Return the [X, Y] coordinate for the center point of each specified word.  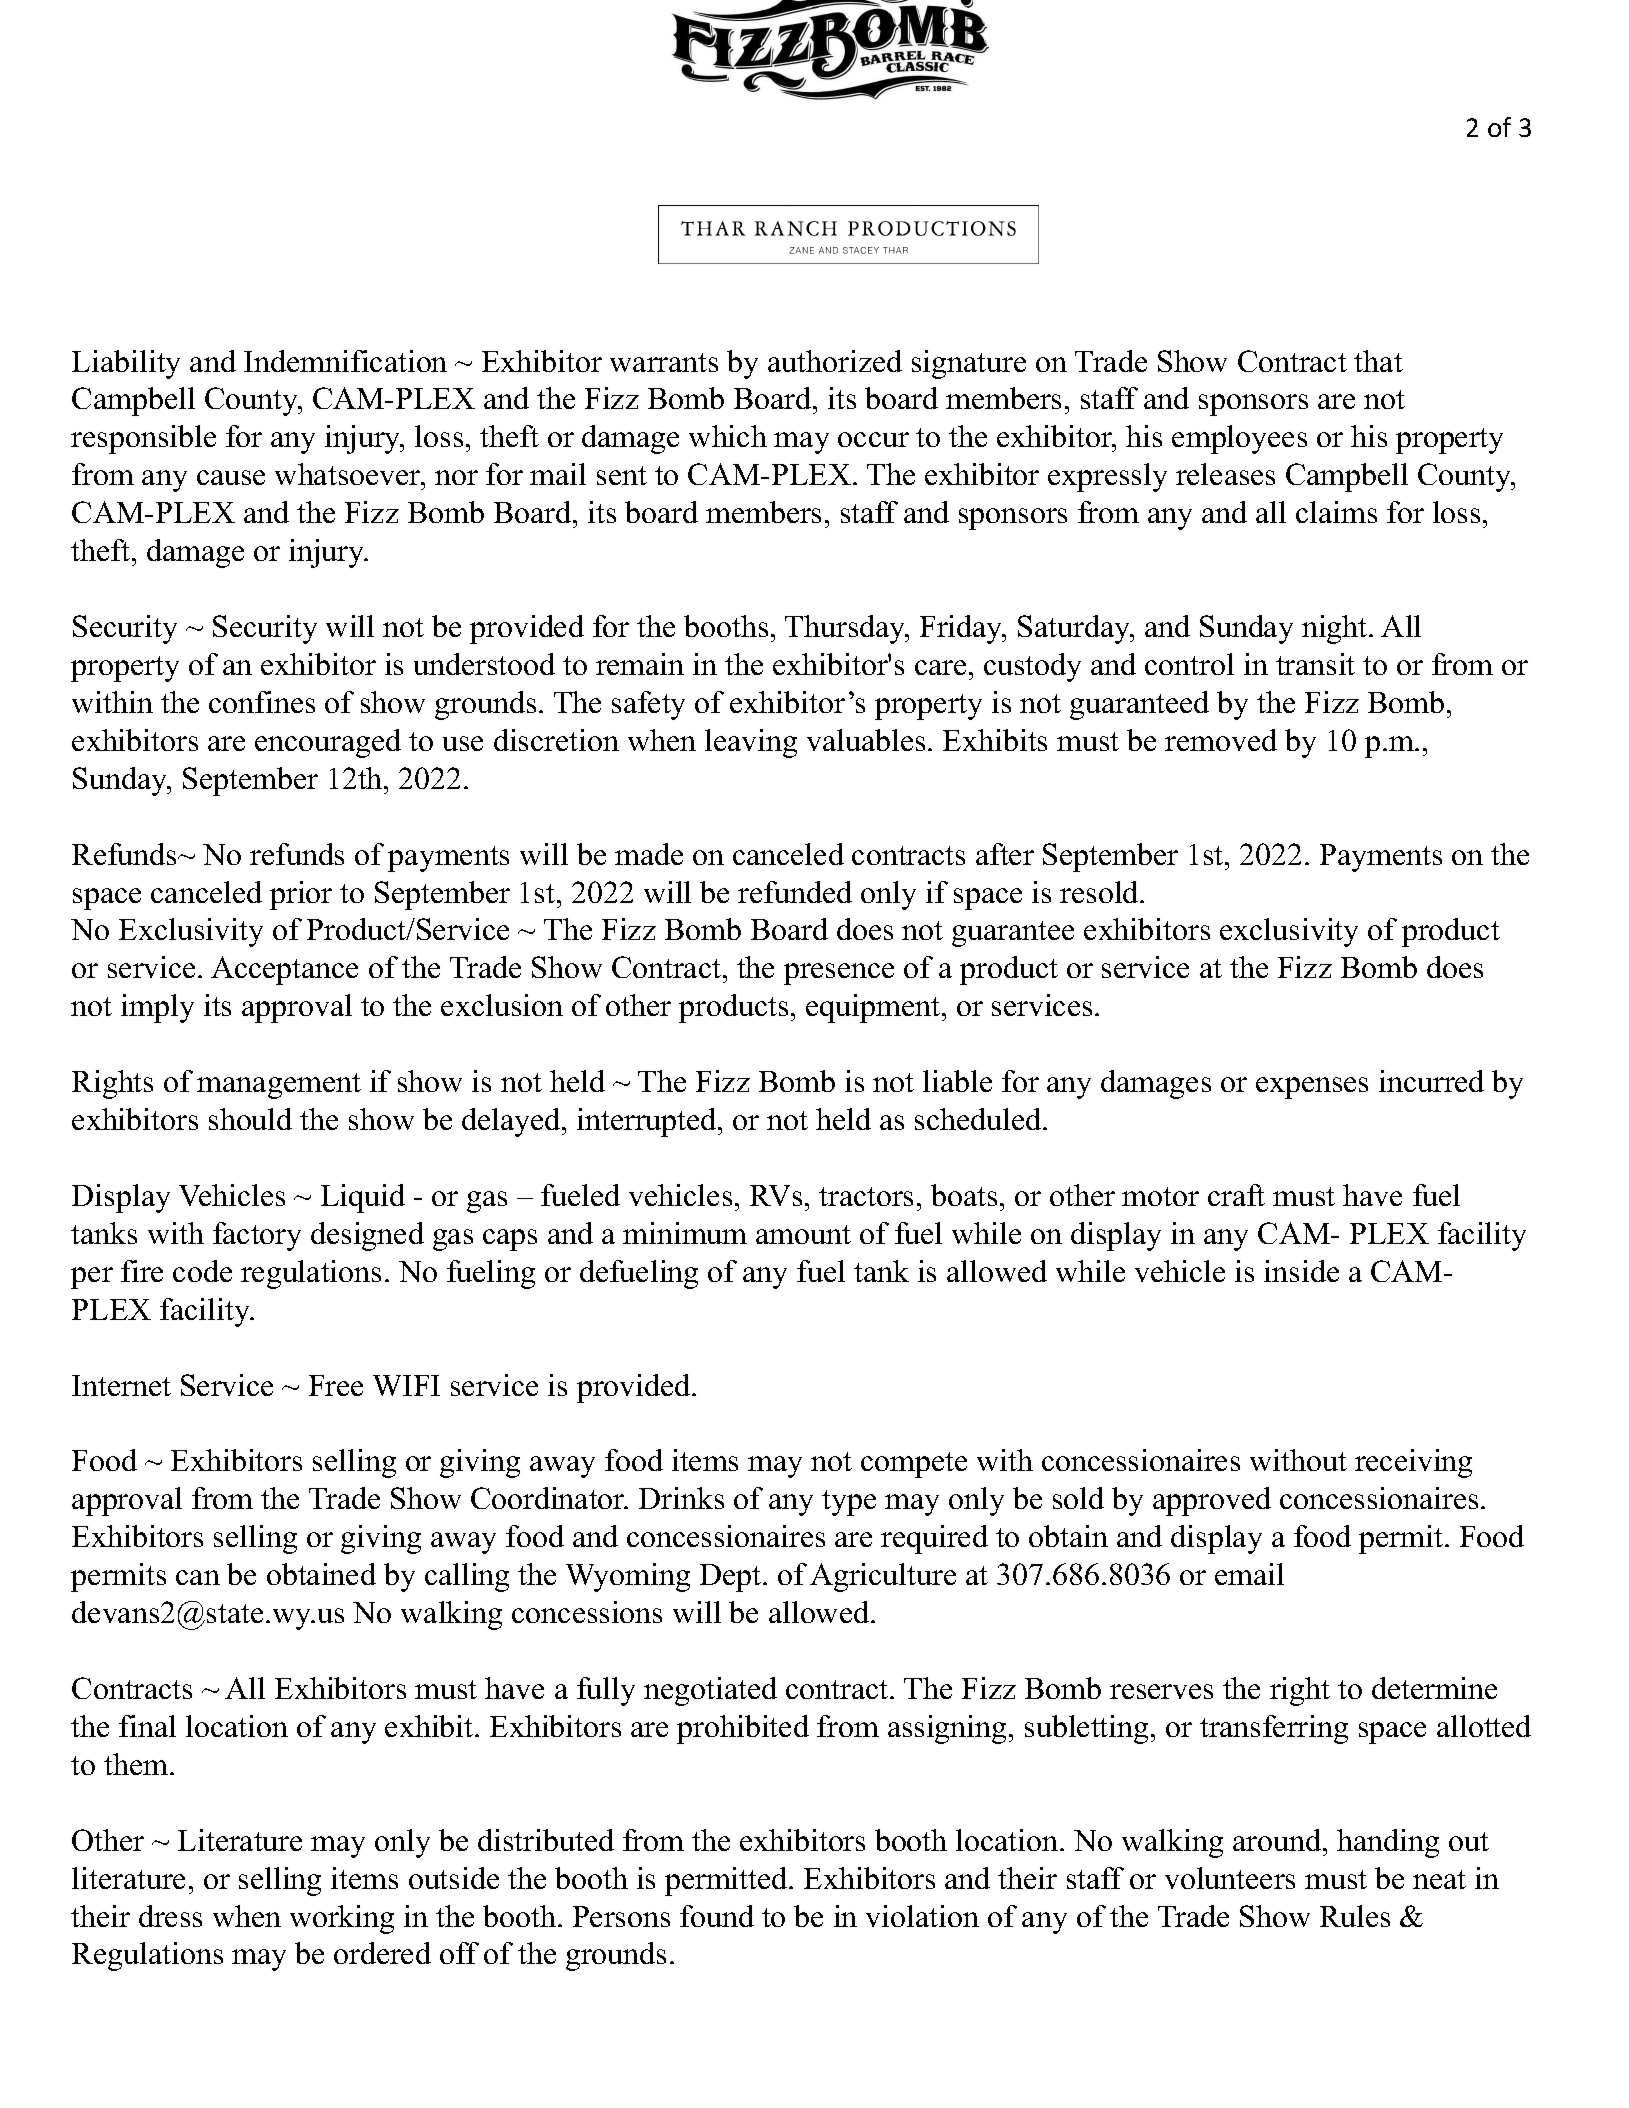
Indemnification [345, 361]
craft [1236, 1195]
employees [1239, 439]
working [342, 1919]
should [250, 1119]
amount [803, 1234]
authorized [835, 361]
